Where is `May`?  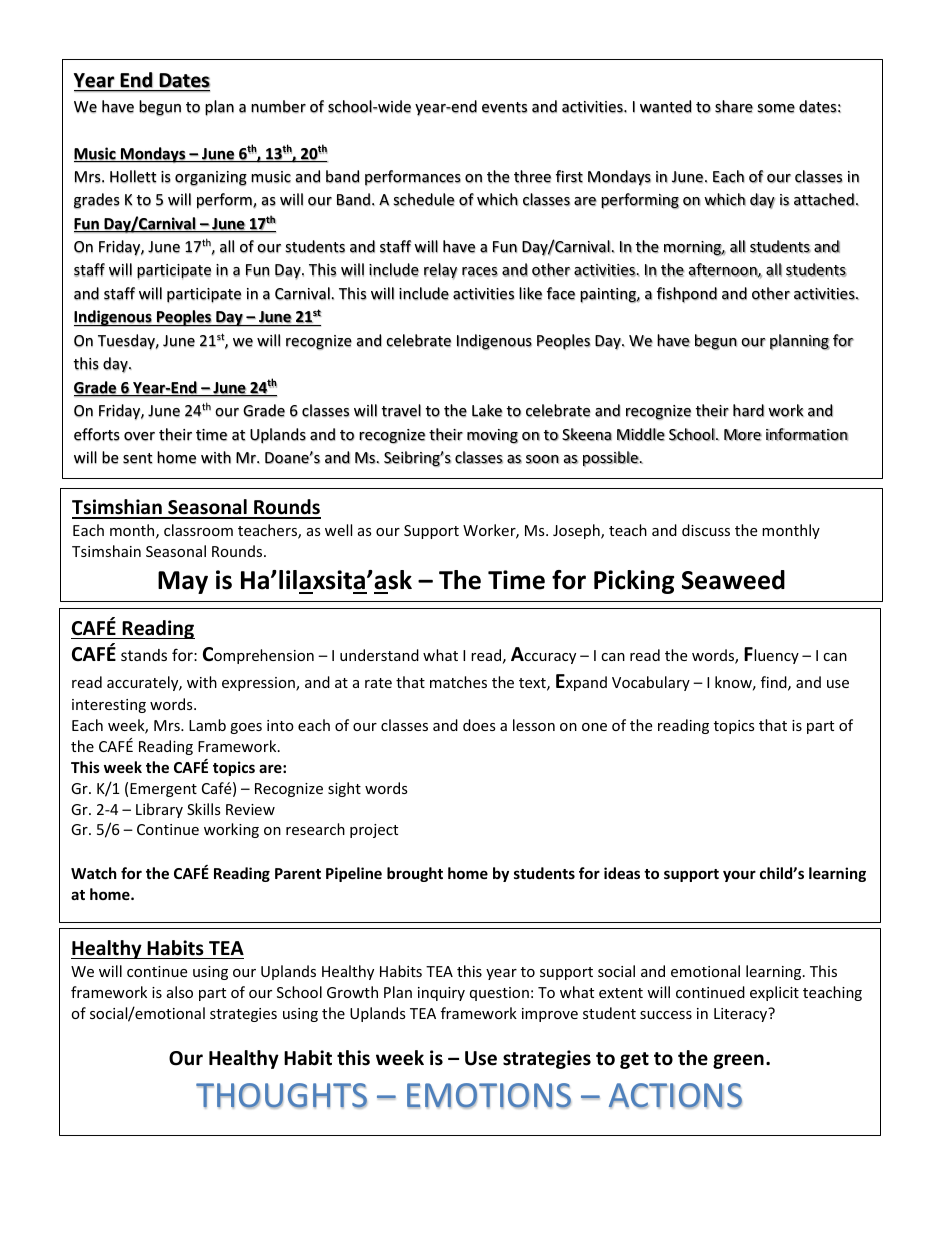
May is located at coordinates (183, 582).
